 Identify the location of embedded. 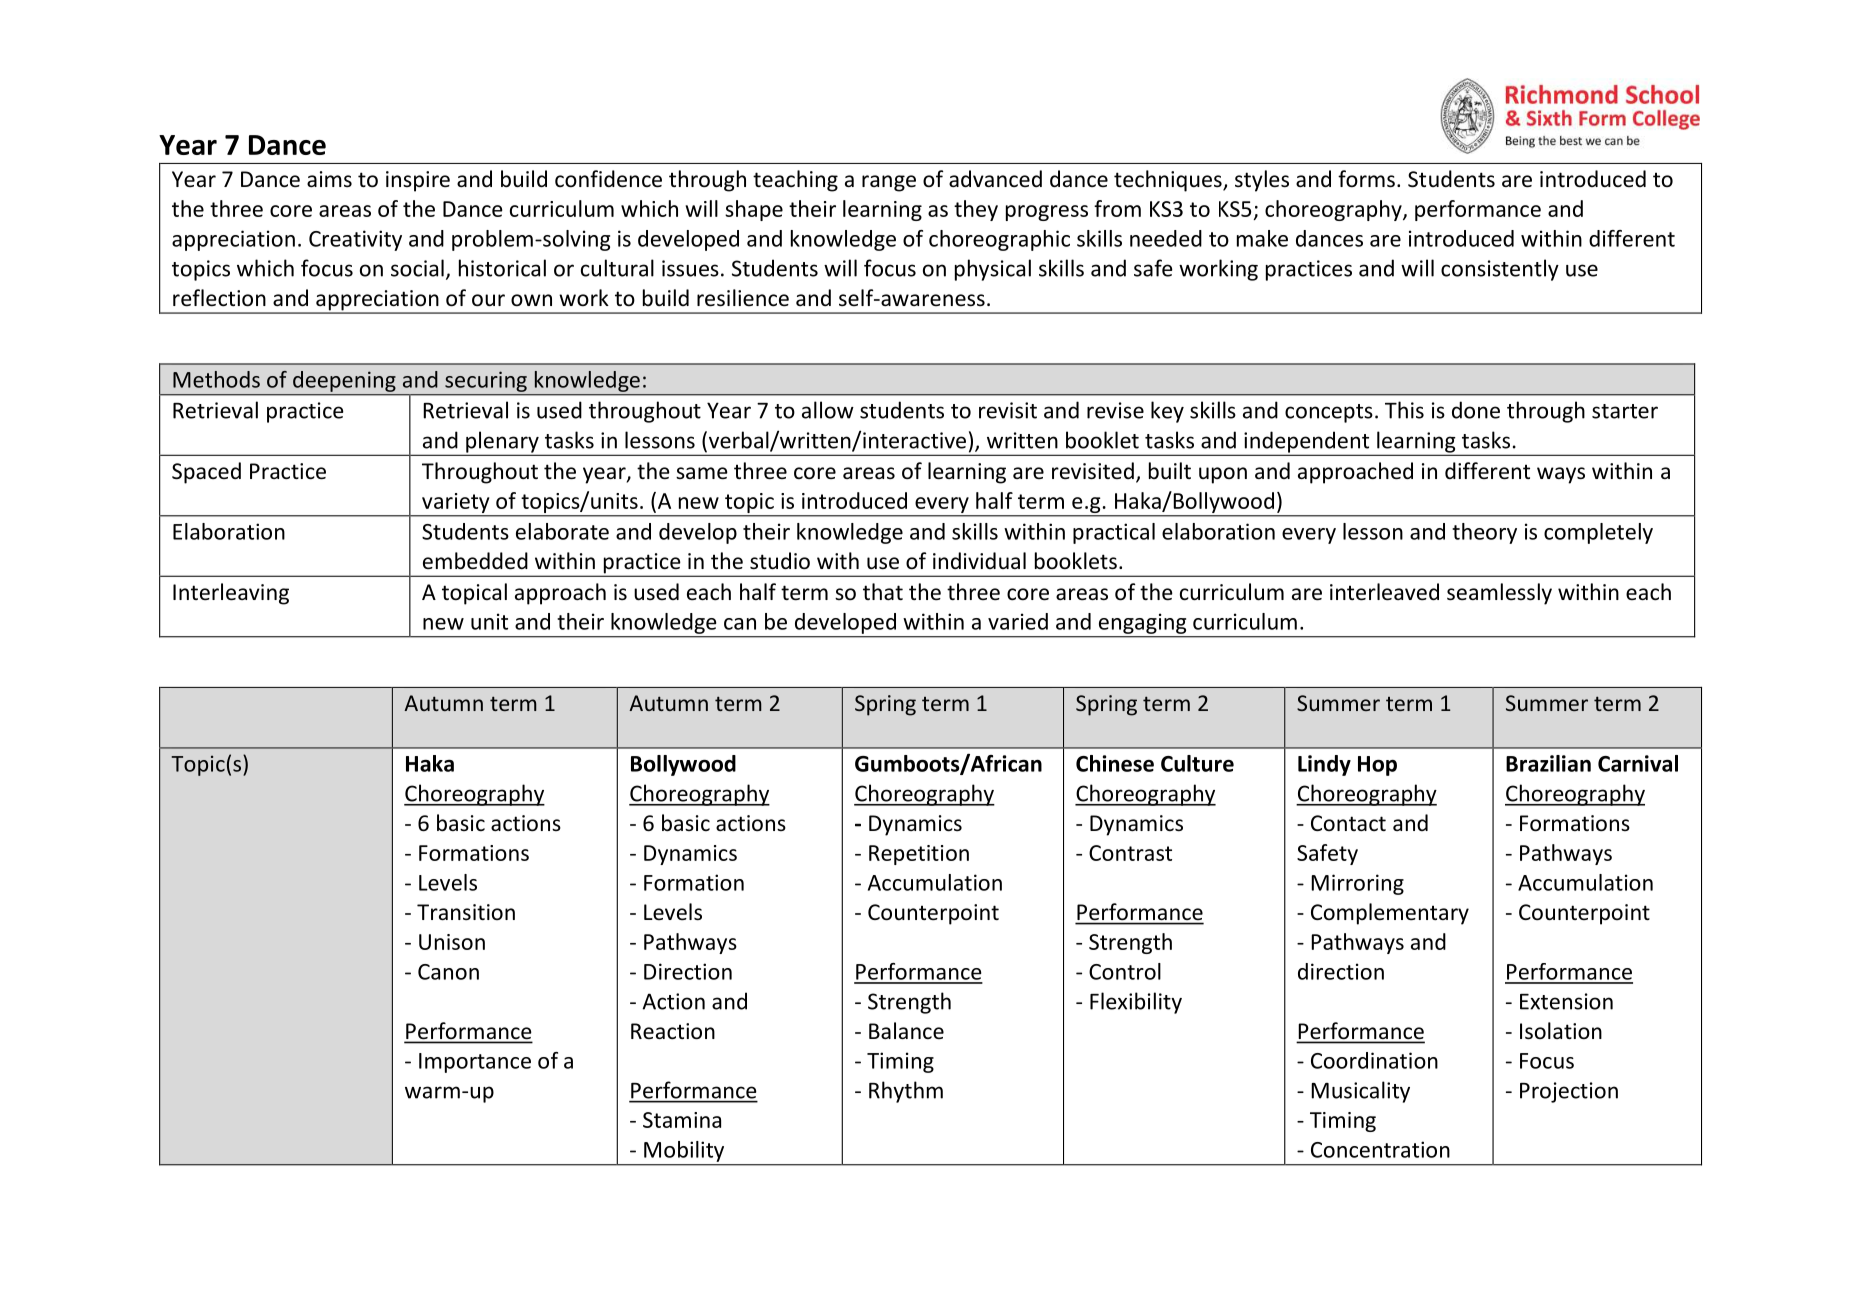
(475, 561).
